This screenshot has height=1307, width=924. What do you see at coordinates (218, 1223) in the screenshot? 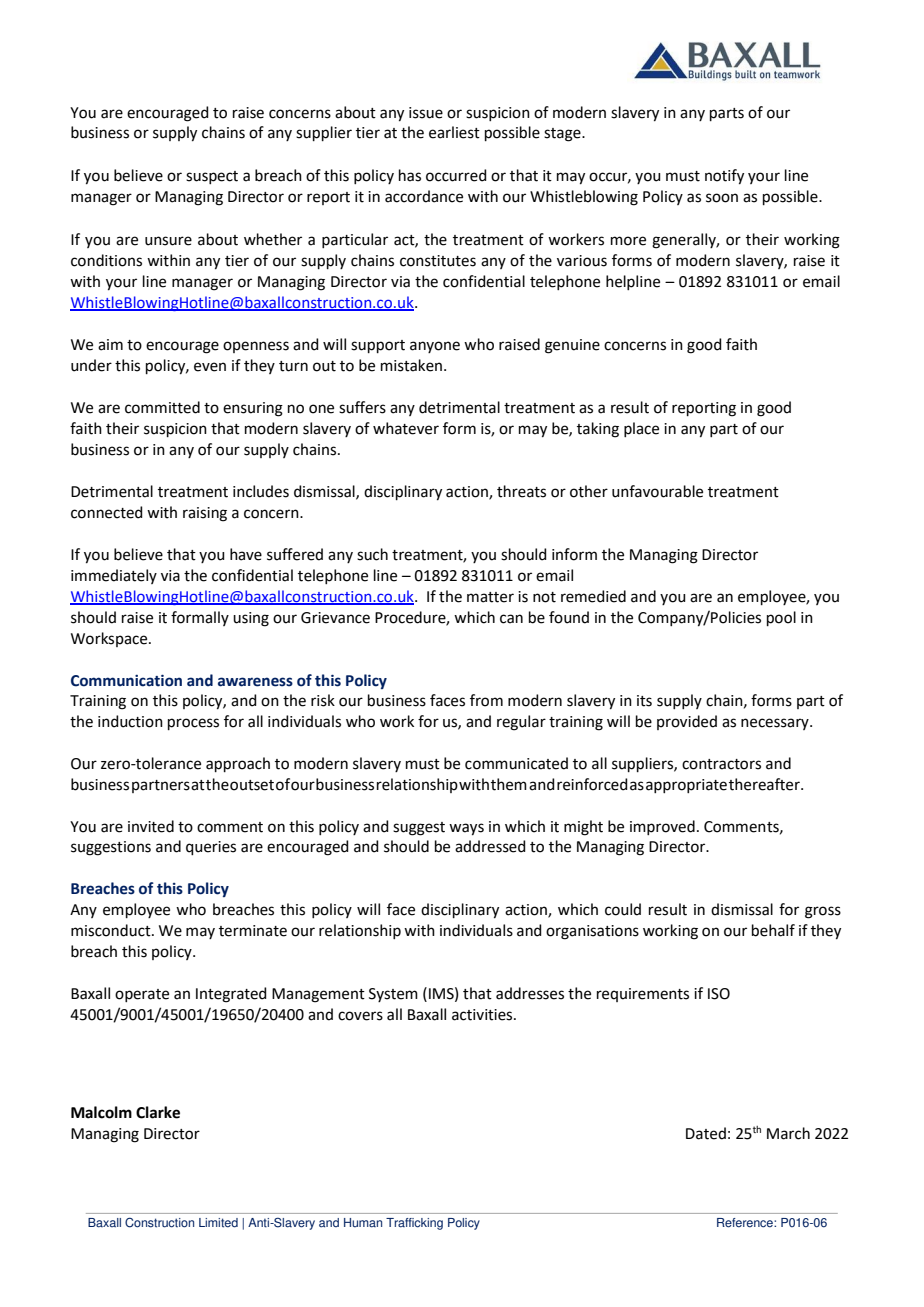
I see `Limited` at bounding box center [218, 1223].
